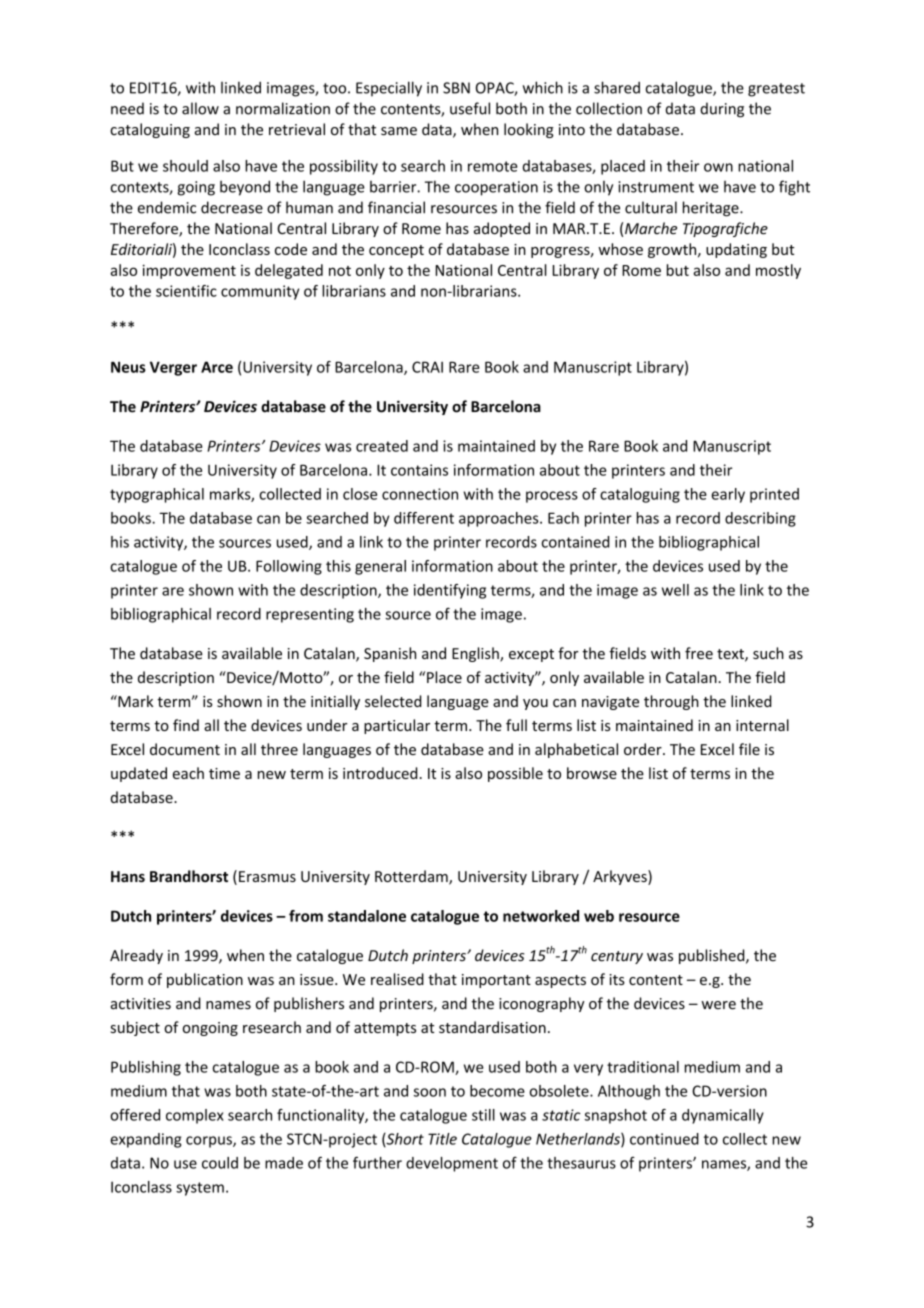  What do you see at coordinates (470, 108) in the image?
I see `useful` at bounding box center [470, 108].
